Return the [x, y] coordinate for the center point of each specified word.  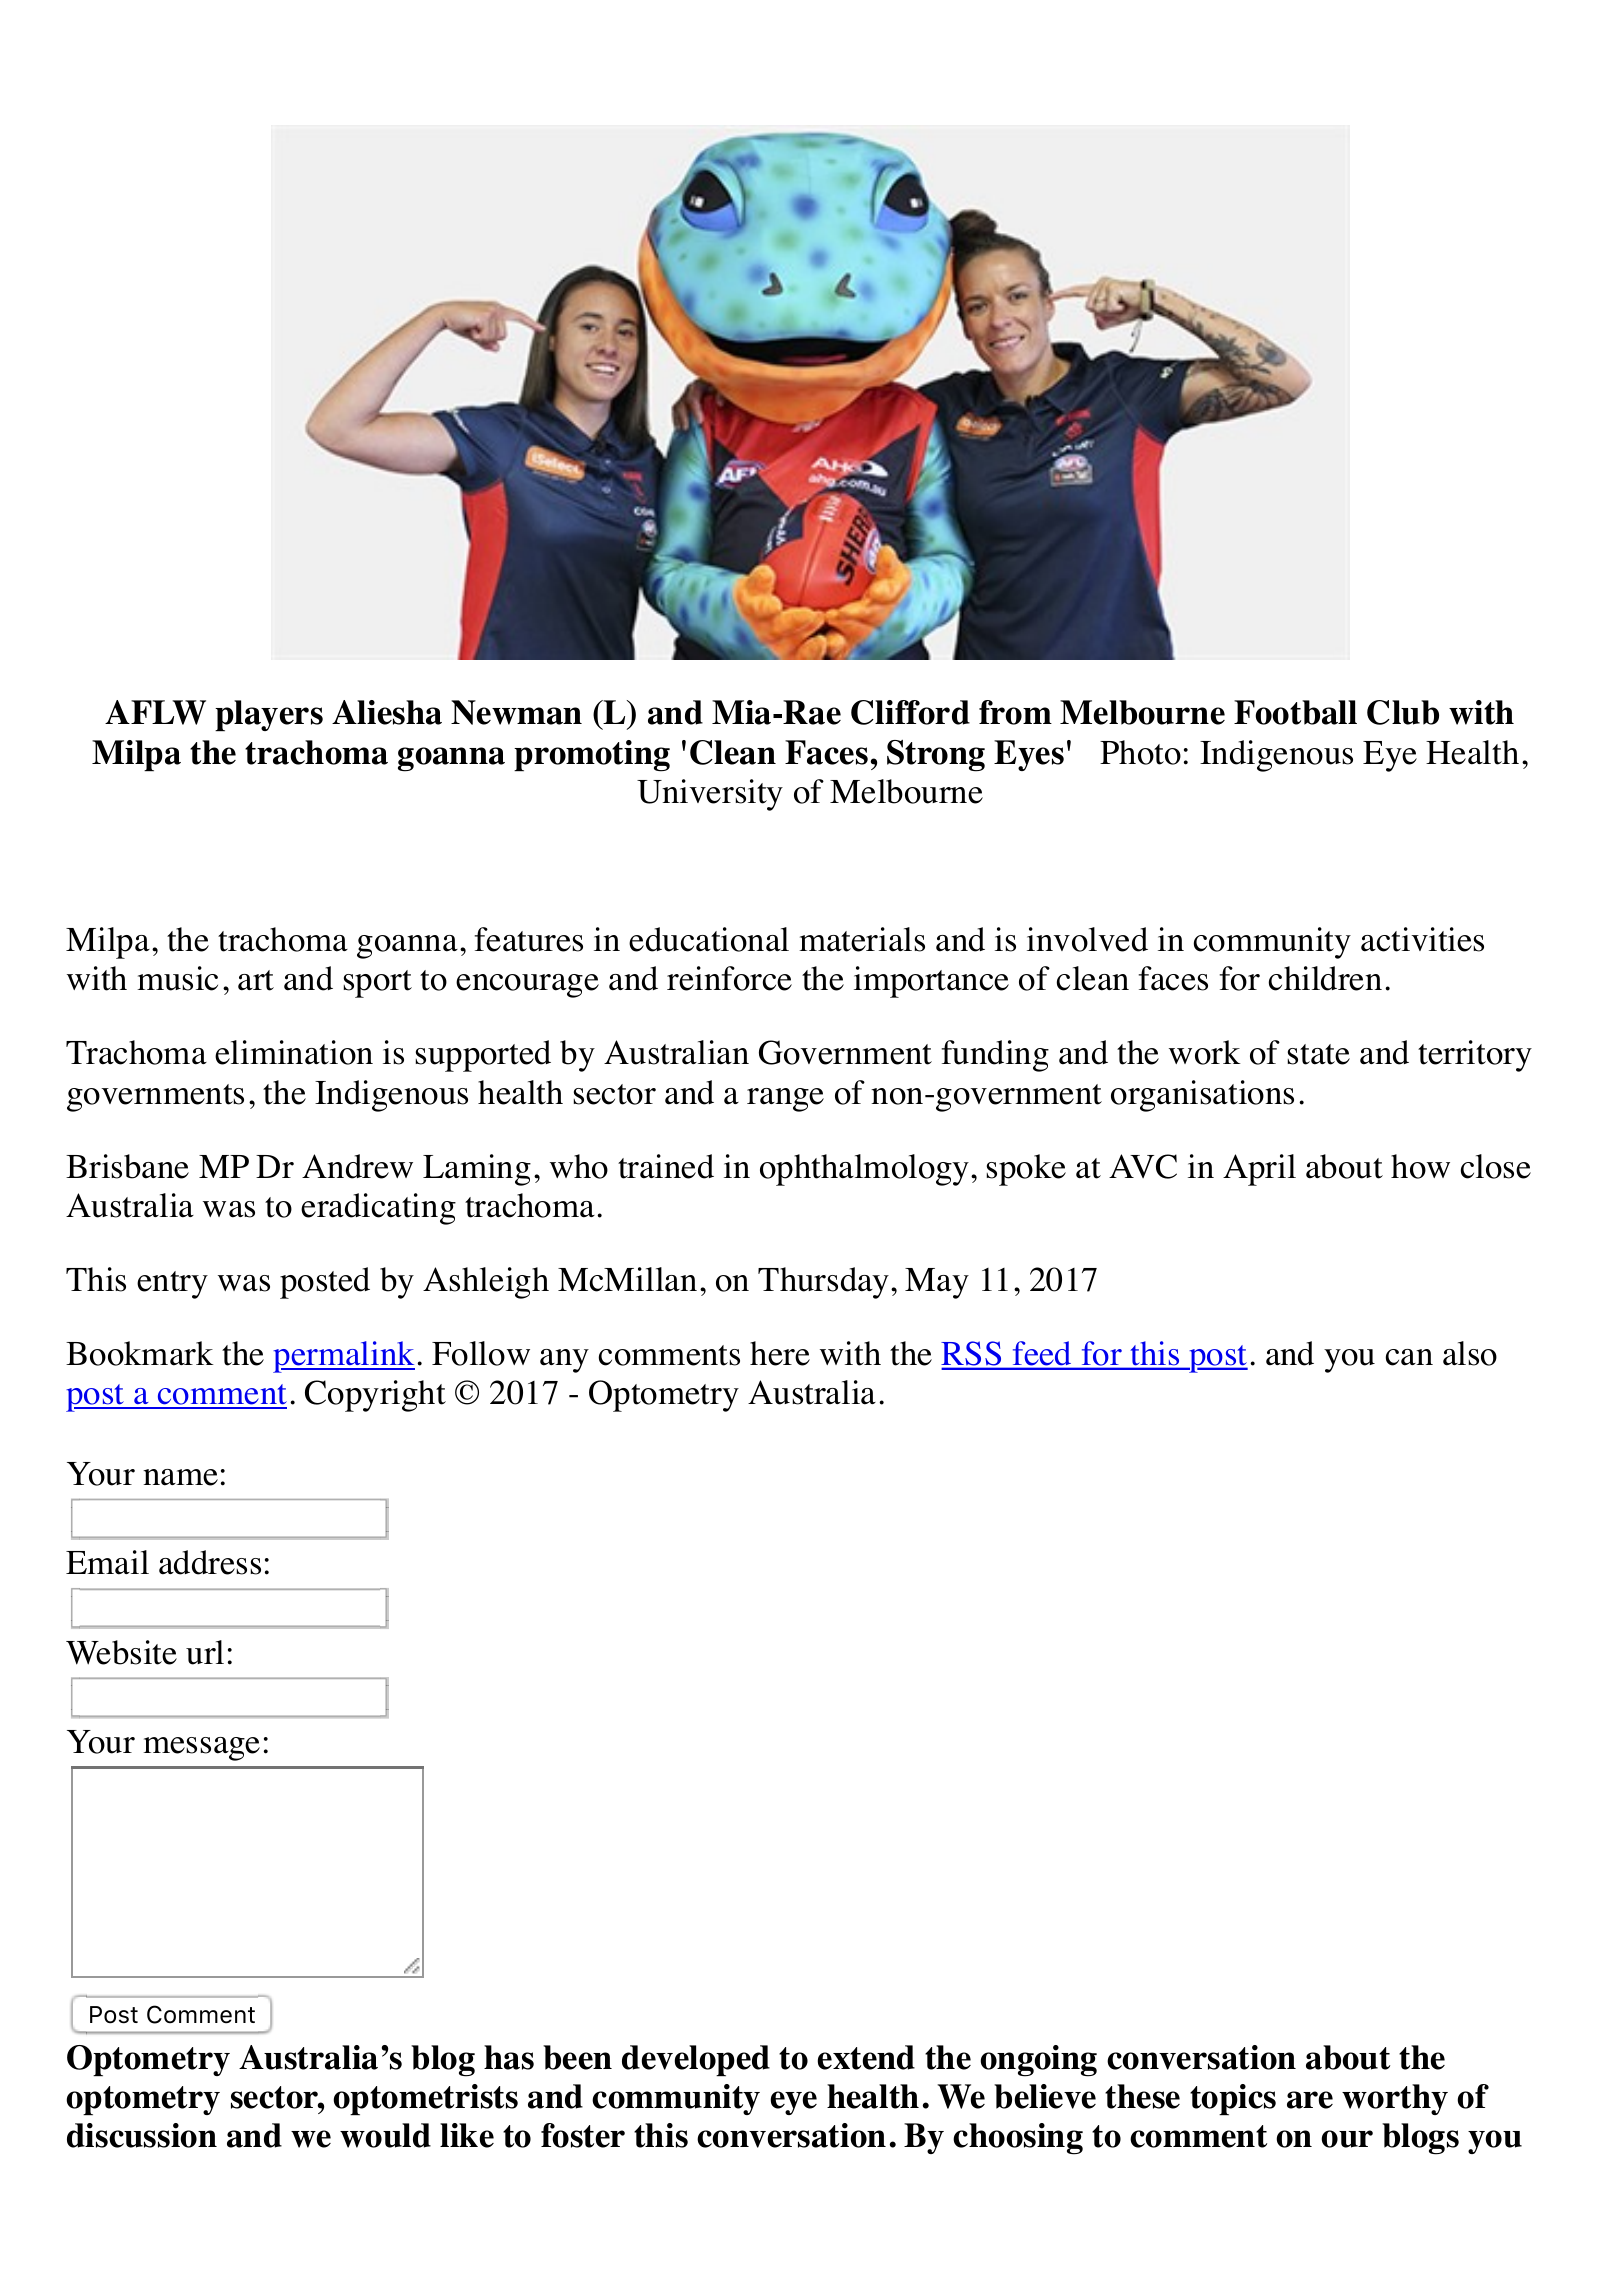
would [385, 2135]
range [785, 1100]
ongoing [1038, 2061]
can [1409, 1357]
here [780, 1353]
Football [1295, 712]
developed [696, 2060]
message [201, 1749]
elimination [294, 1052]
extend [866, 2057]
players [269, 715]
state [1319, 1054]
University [710, 795]
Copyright [375, 1396]
